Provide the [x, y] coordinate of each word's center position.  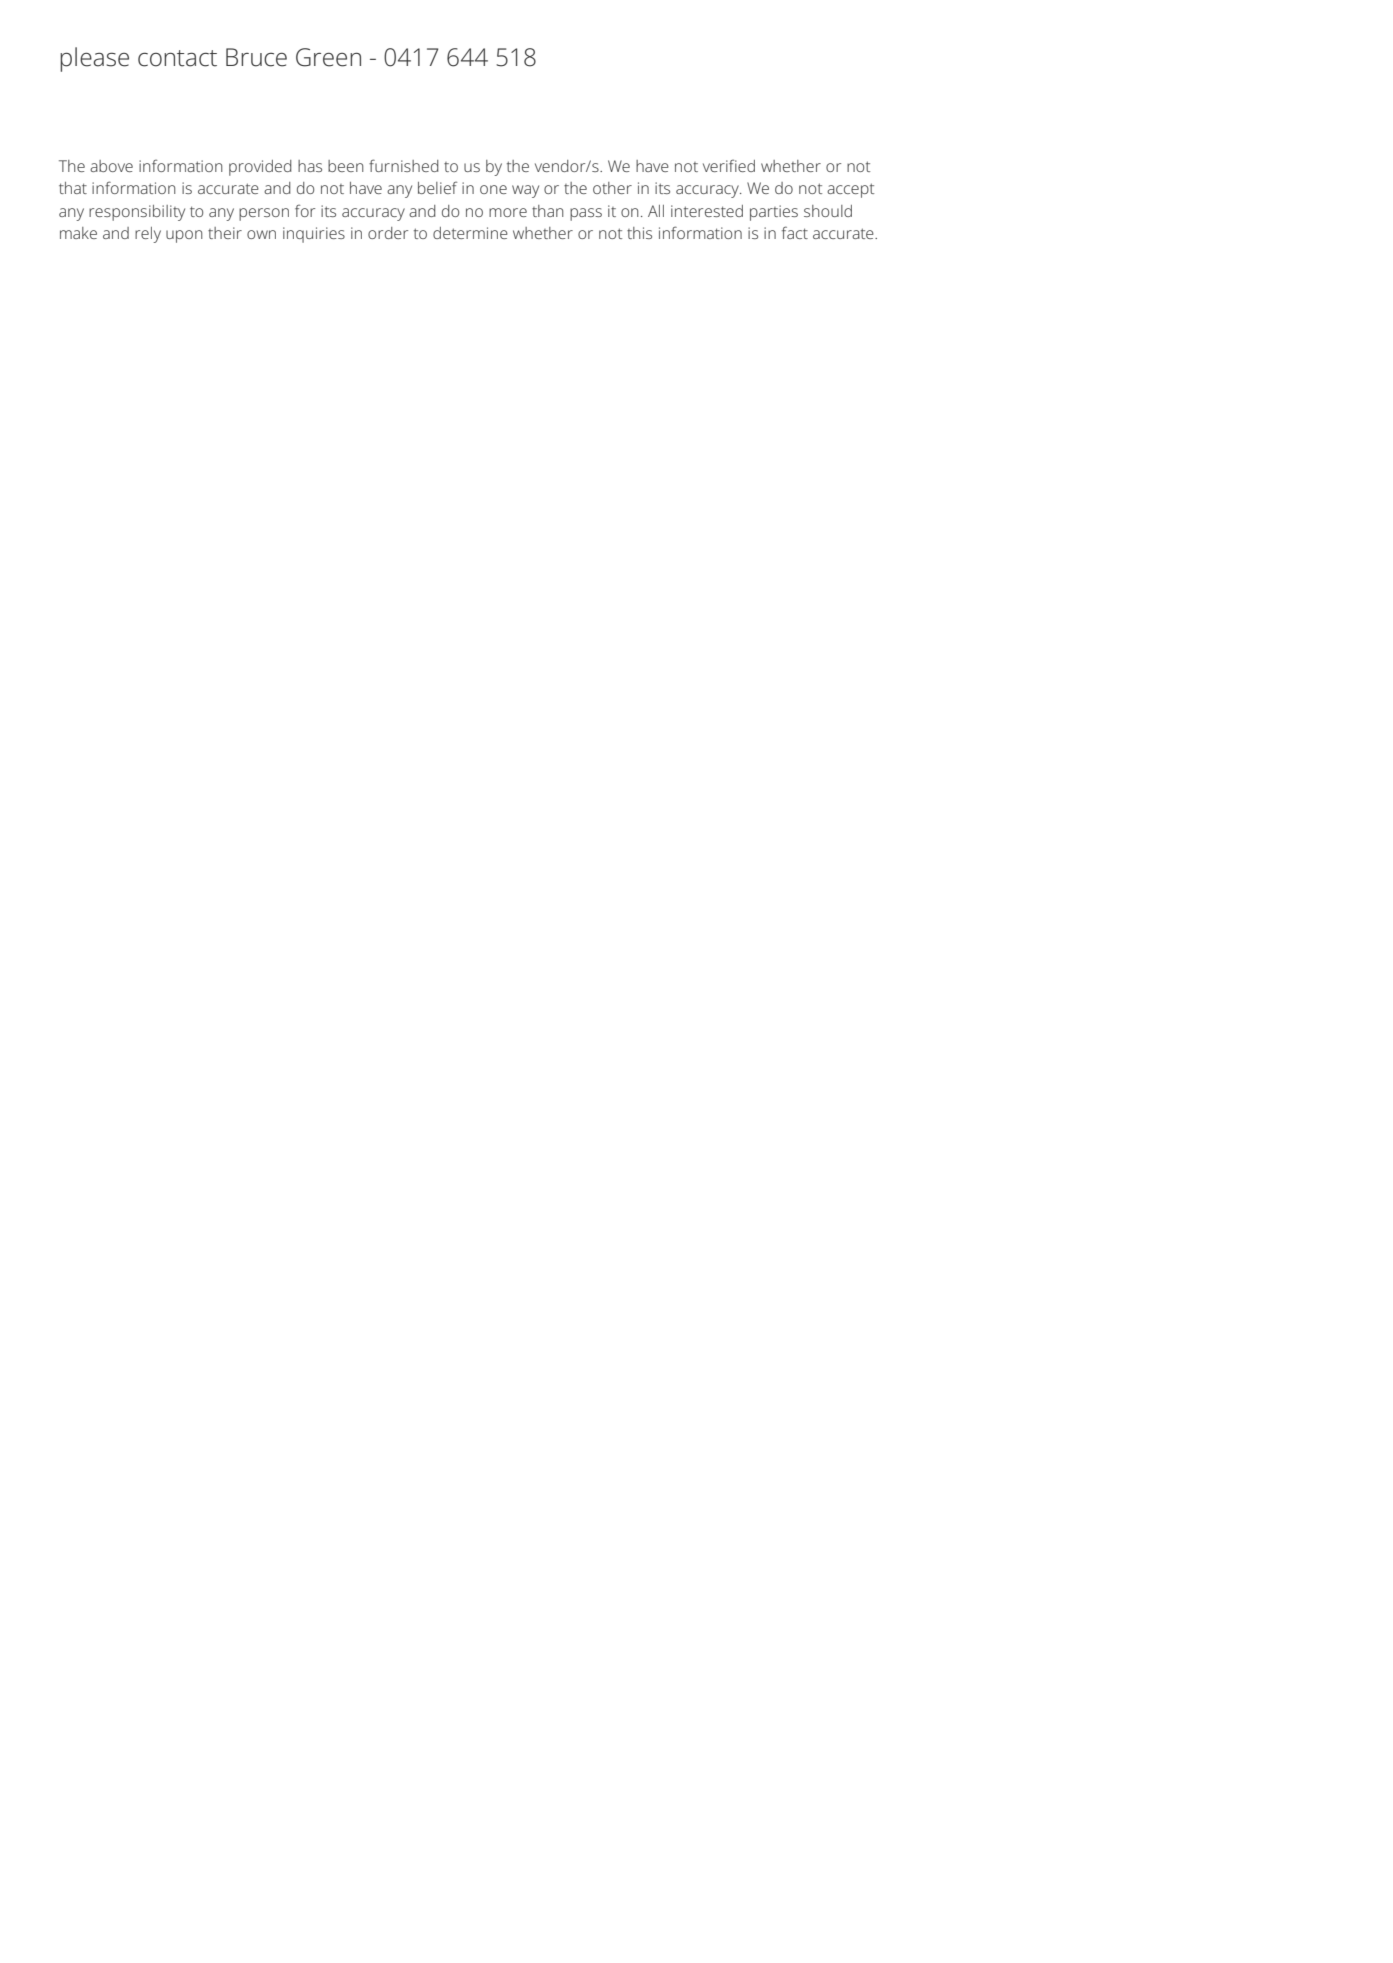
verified [729, 165]
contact [177, 58]
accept [850, 190]
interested [707, 211]
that [73, 188]
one [493, 189]
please [94, 59]
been [345, 166]
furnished [404, 165]
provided [260, 168]
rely [148, 235]
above [111, 166]
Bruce [256, 57]
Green [328, 57]
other [612, 188]
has [310, 166]
